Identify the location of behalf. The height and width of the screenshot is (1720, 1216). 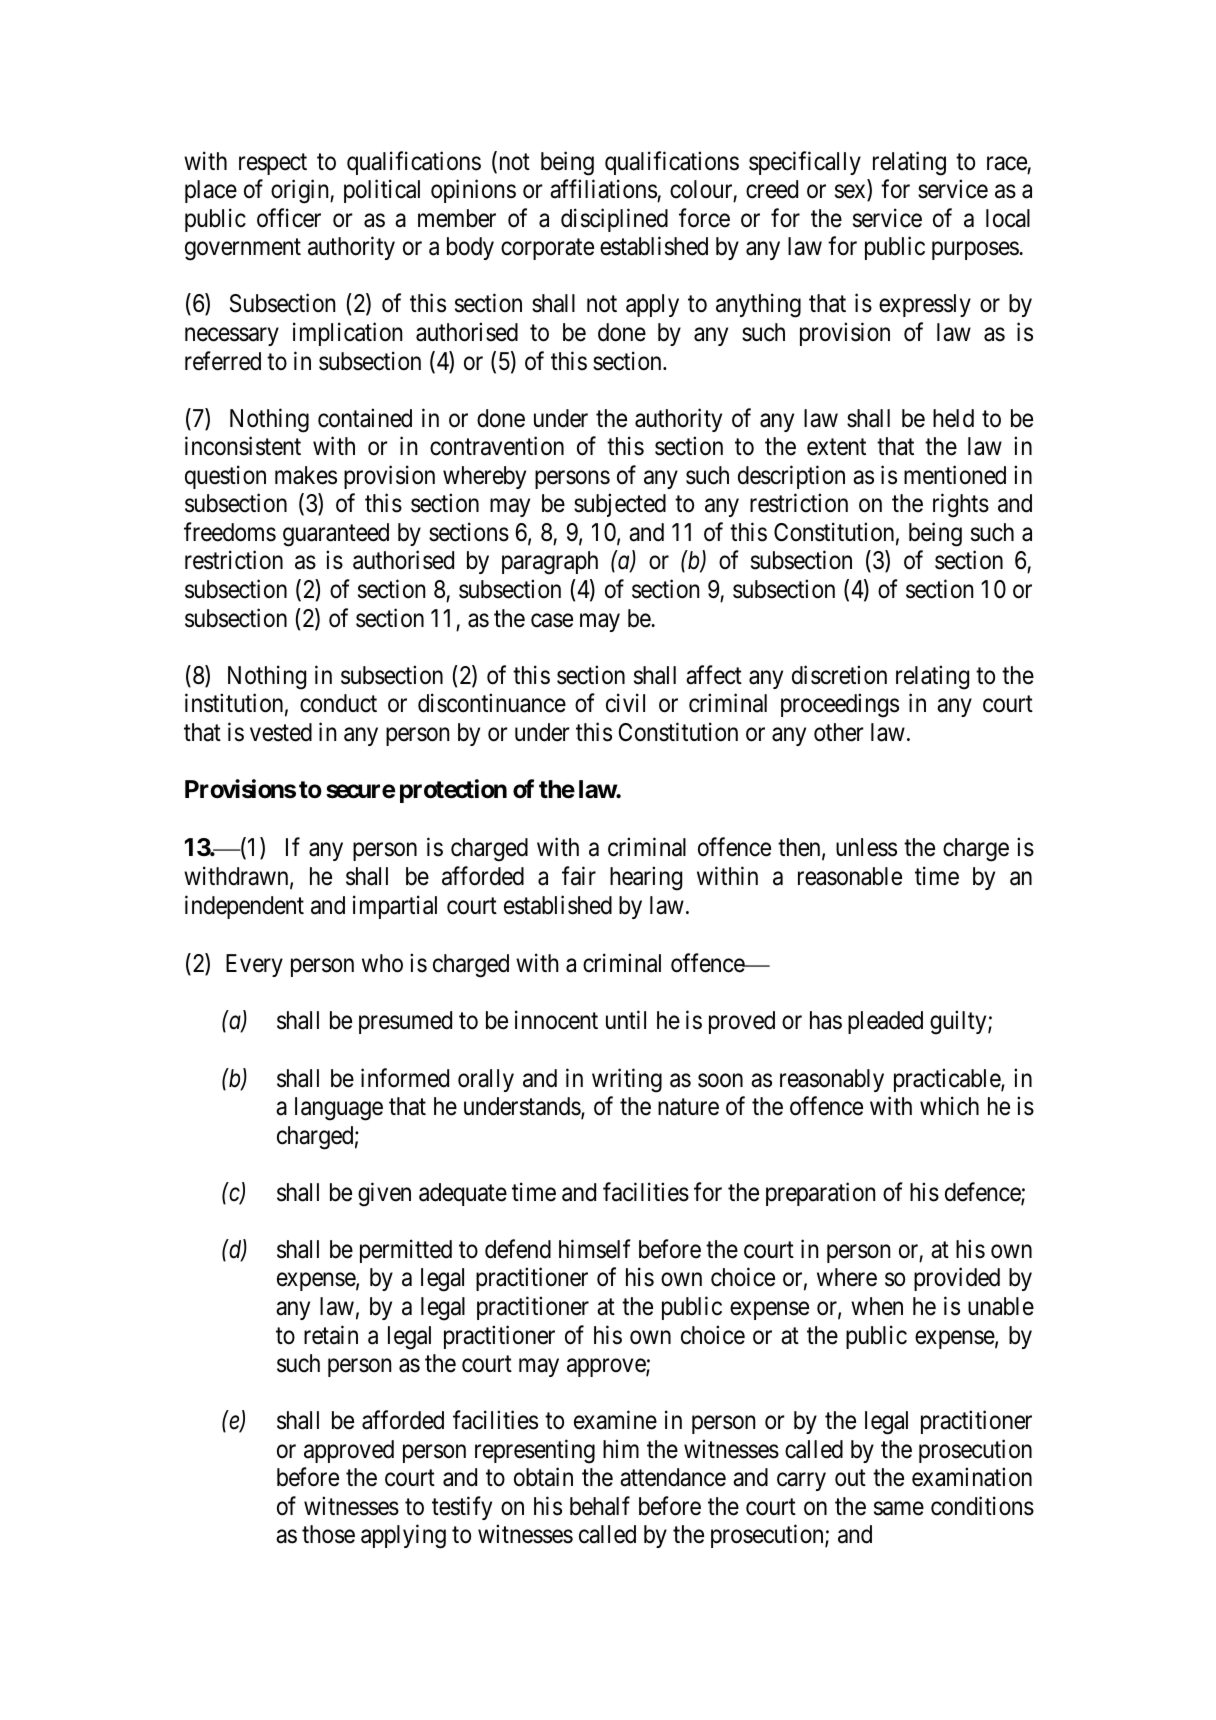
(600, 1506).
